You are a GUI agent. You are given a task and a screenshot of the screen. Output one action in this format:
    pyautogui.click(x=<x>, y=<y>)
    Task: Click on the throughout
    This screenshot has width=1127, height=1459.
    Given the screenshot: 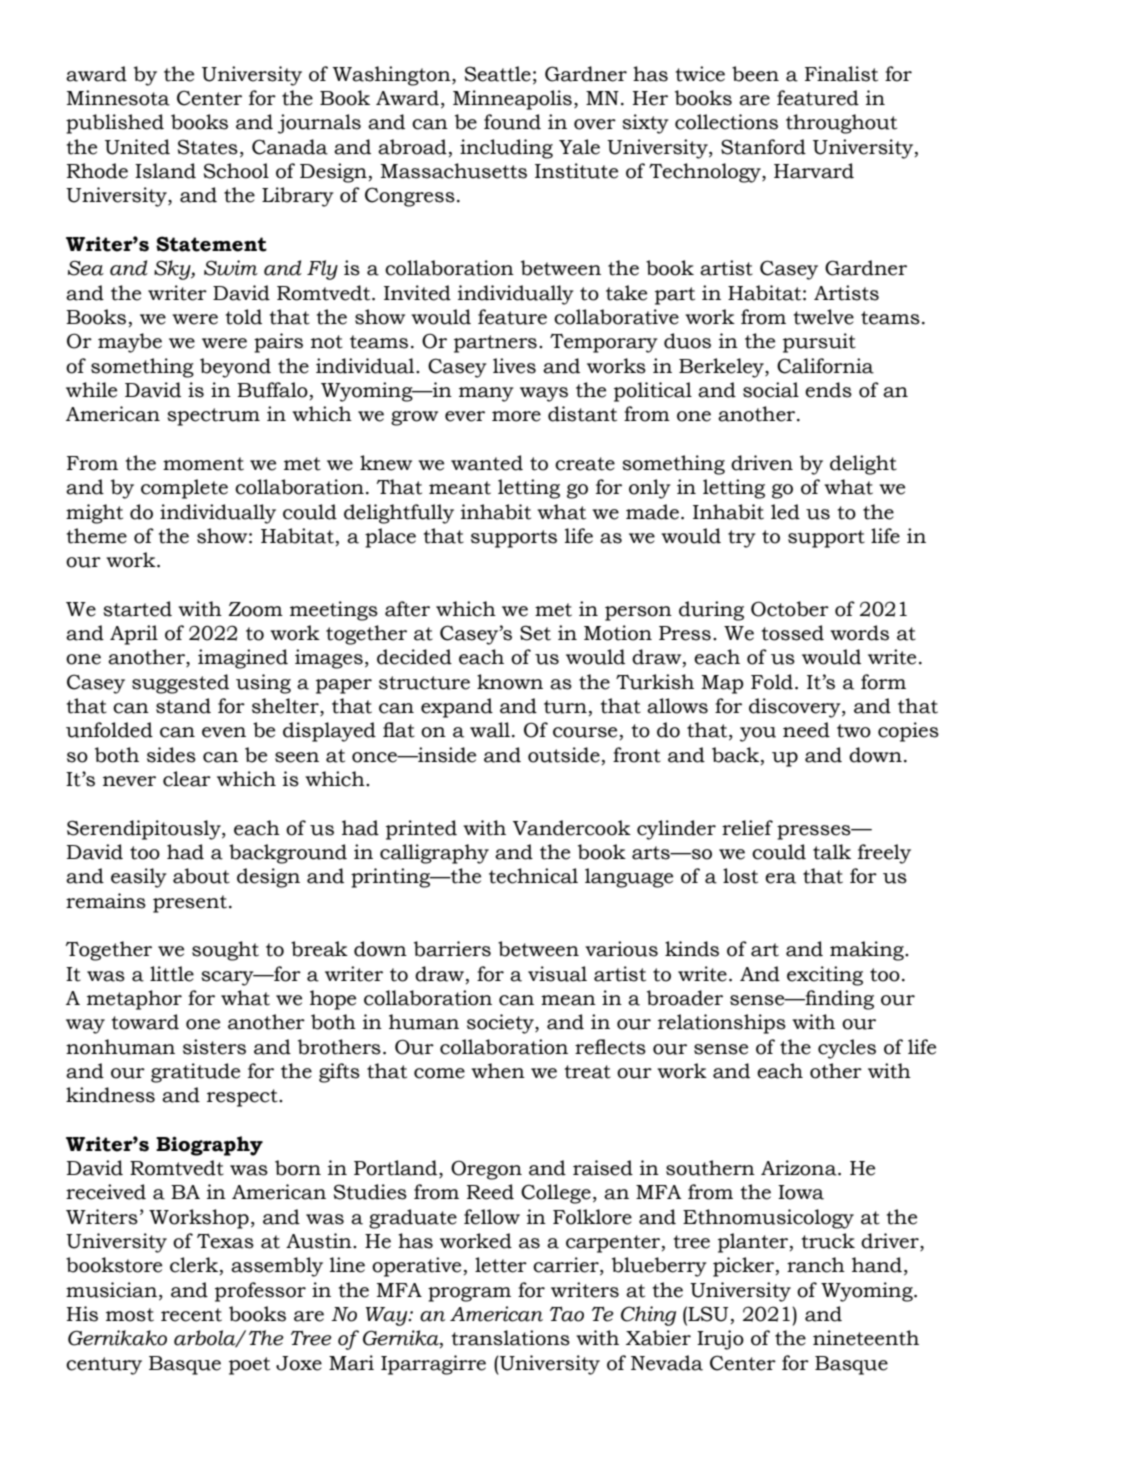 What is the action you would take?
    pyautogui.click(x=841, y=124)
